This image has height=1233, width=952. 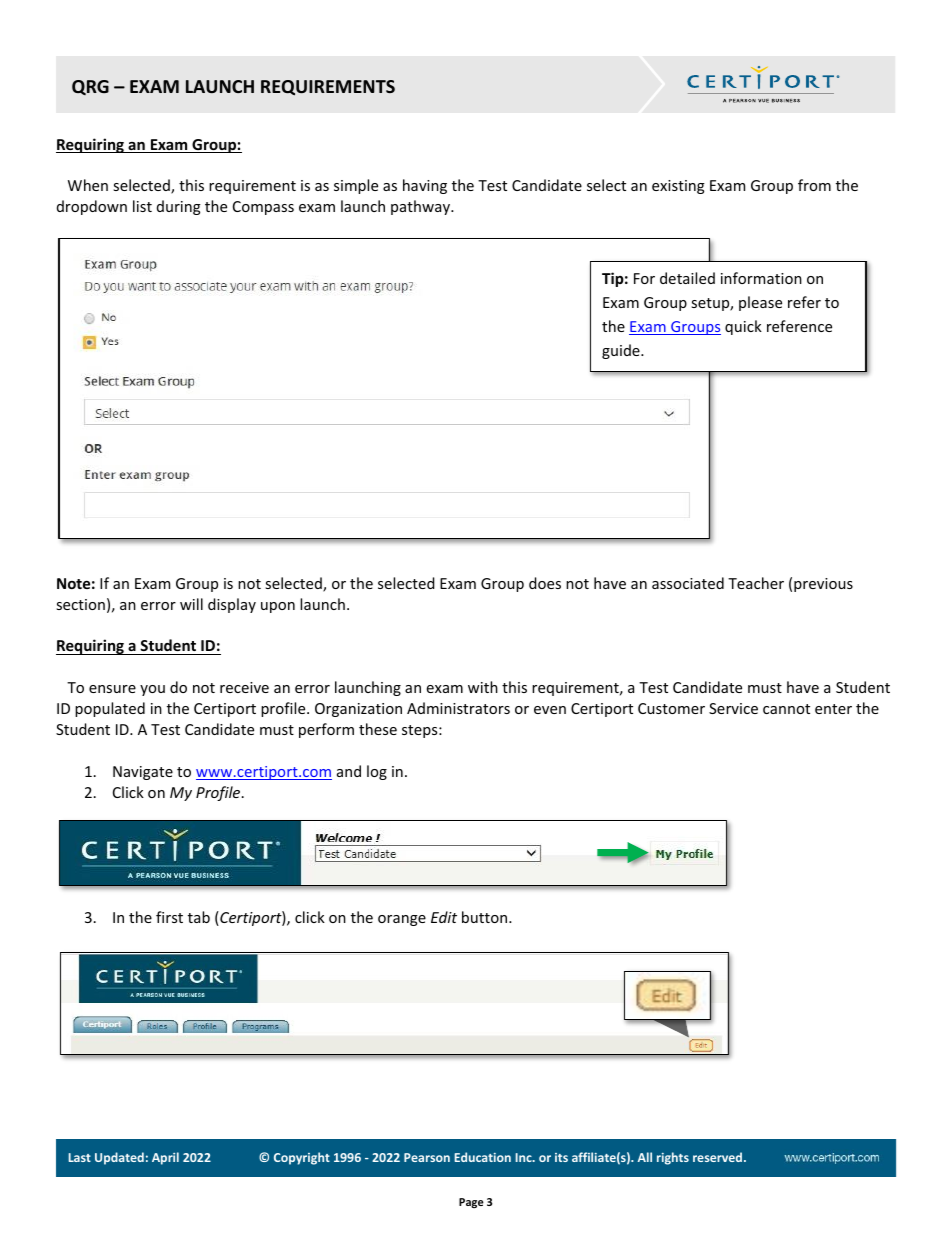 What do you see at coordinates (191, 604) in the image?
I see `will` at bounding box center [191, 604].
